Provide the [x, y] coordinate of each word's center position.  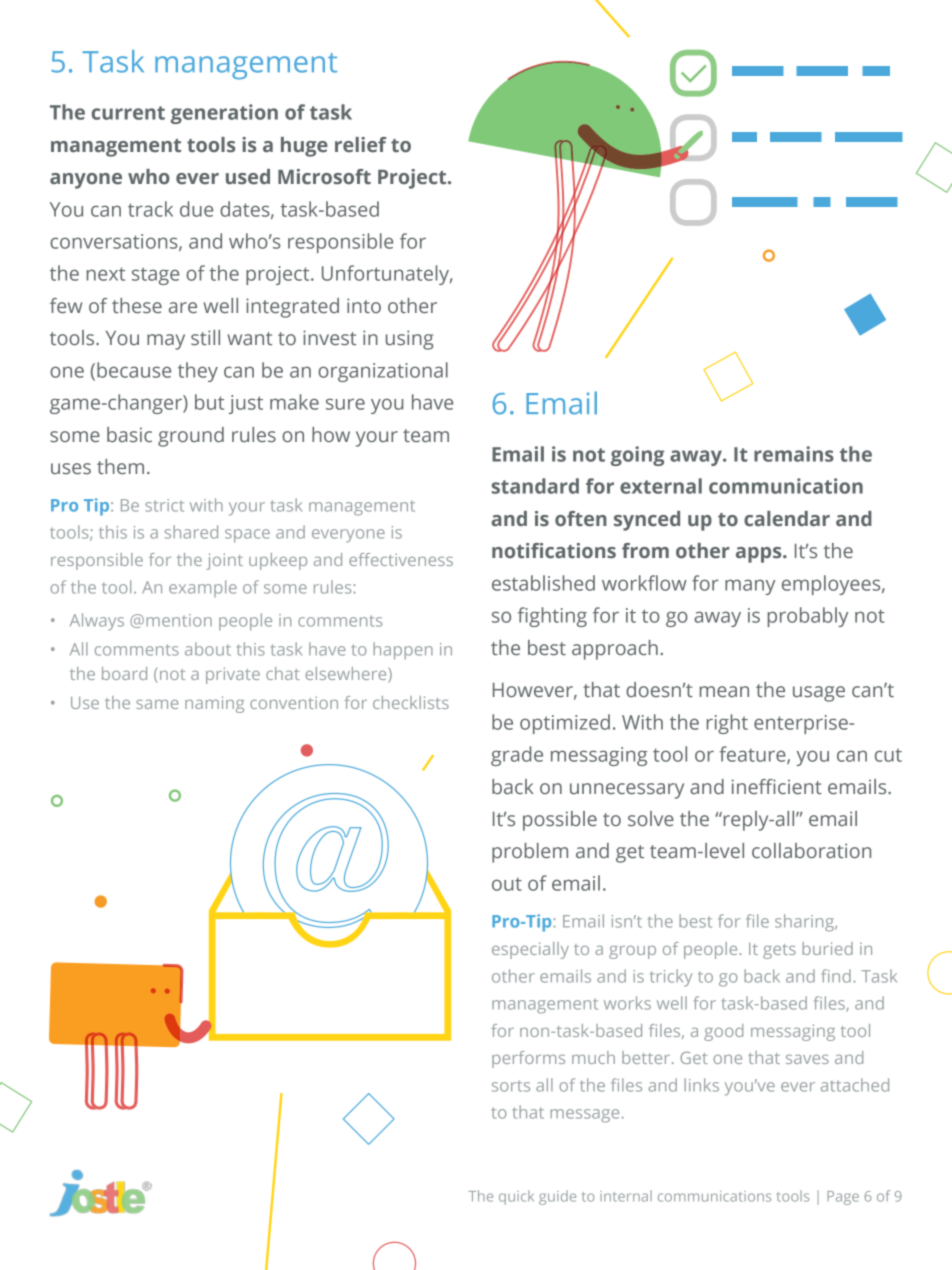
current [128, 113]
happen [403, 651]
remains [794, 454]
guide [557, 1197]
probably [807, 617]
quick [516, 1197]
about [208, 649]
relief [361, 145]
